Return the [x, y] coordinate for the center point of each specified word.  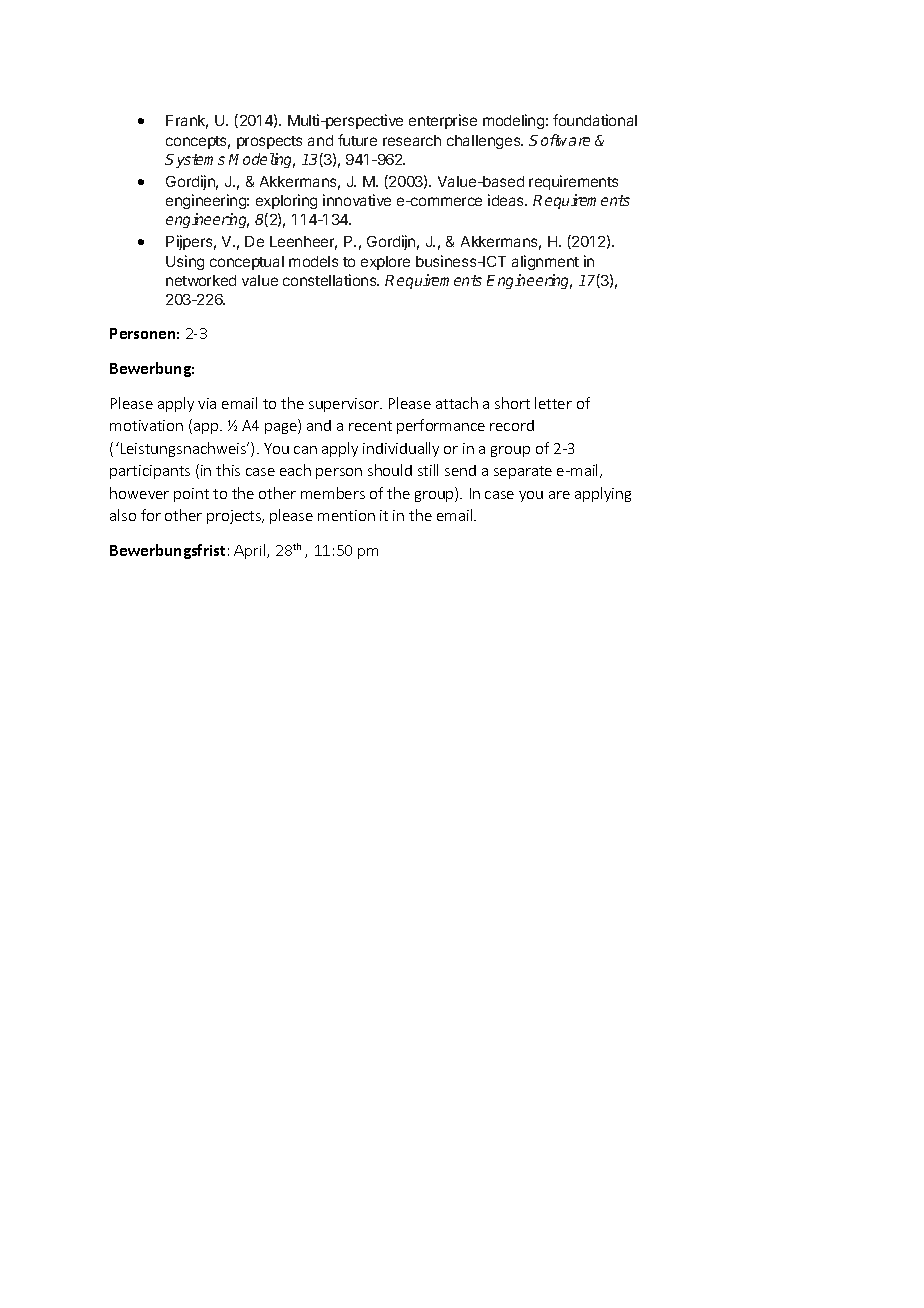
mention [346, 515]
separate [523, 472]
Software [559, 140]
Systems [195, 161]
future [357, 140]
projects [235, 517]
